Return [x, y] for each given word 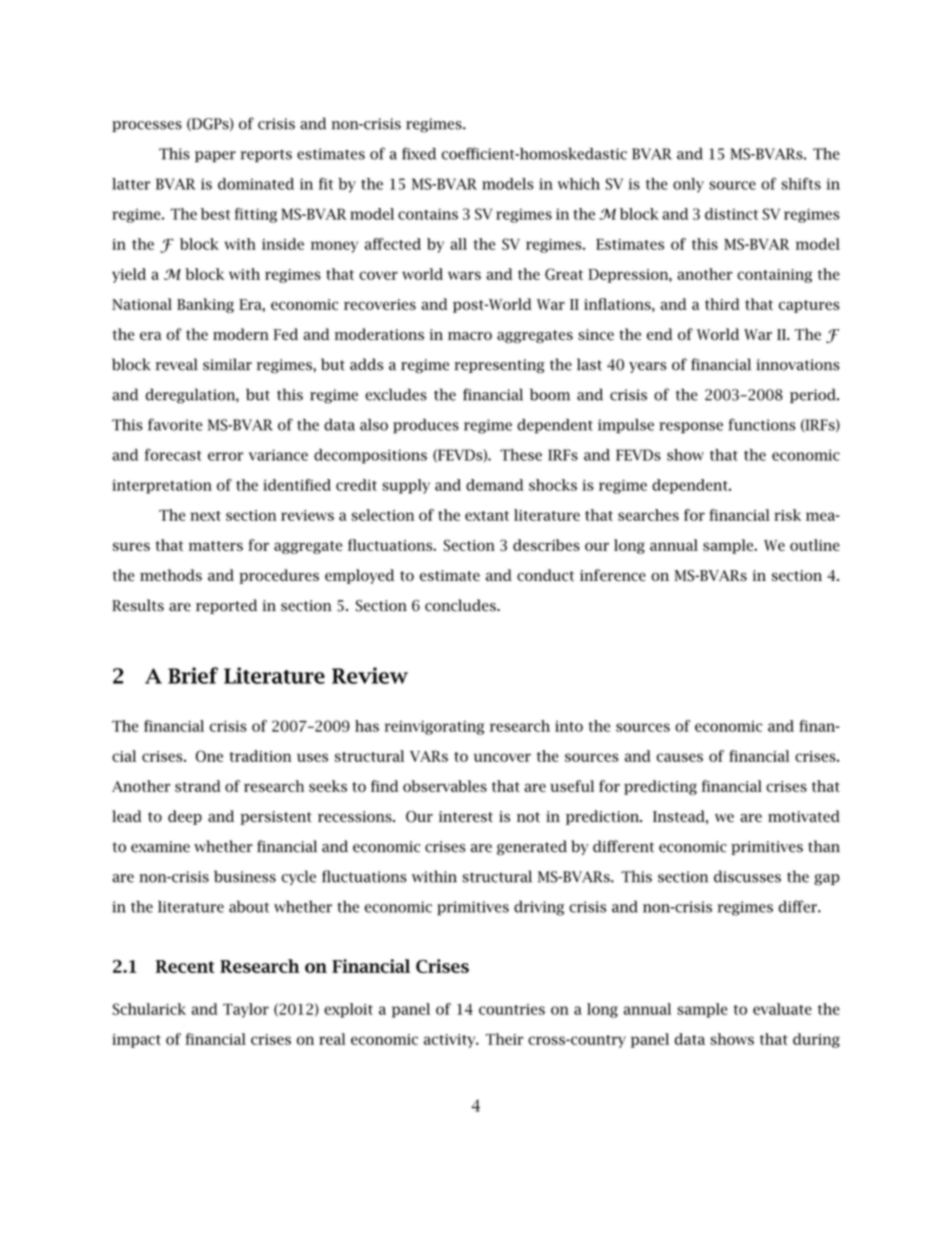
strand [198, 786]
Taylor [246, 1010]
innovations [798, 365]
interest [466, 816]
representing [499, 366]
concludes [461, 605]
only [688, 185]
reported [226, 606]
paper [215, 157]
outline [815, 545]
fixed [419, 153]
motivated [804, 816]
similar [227, 364]
